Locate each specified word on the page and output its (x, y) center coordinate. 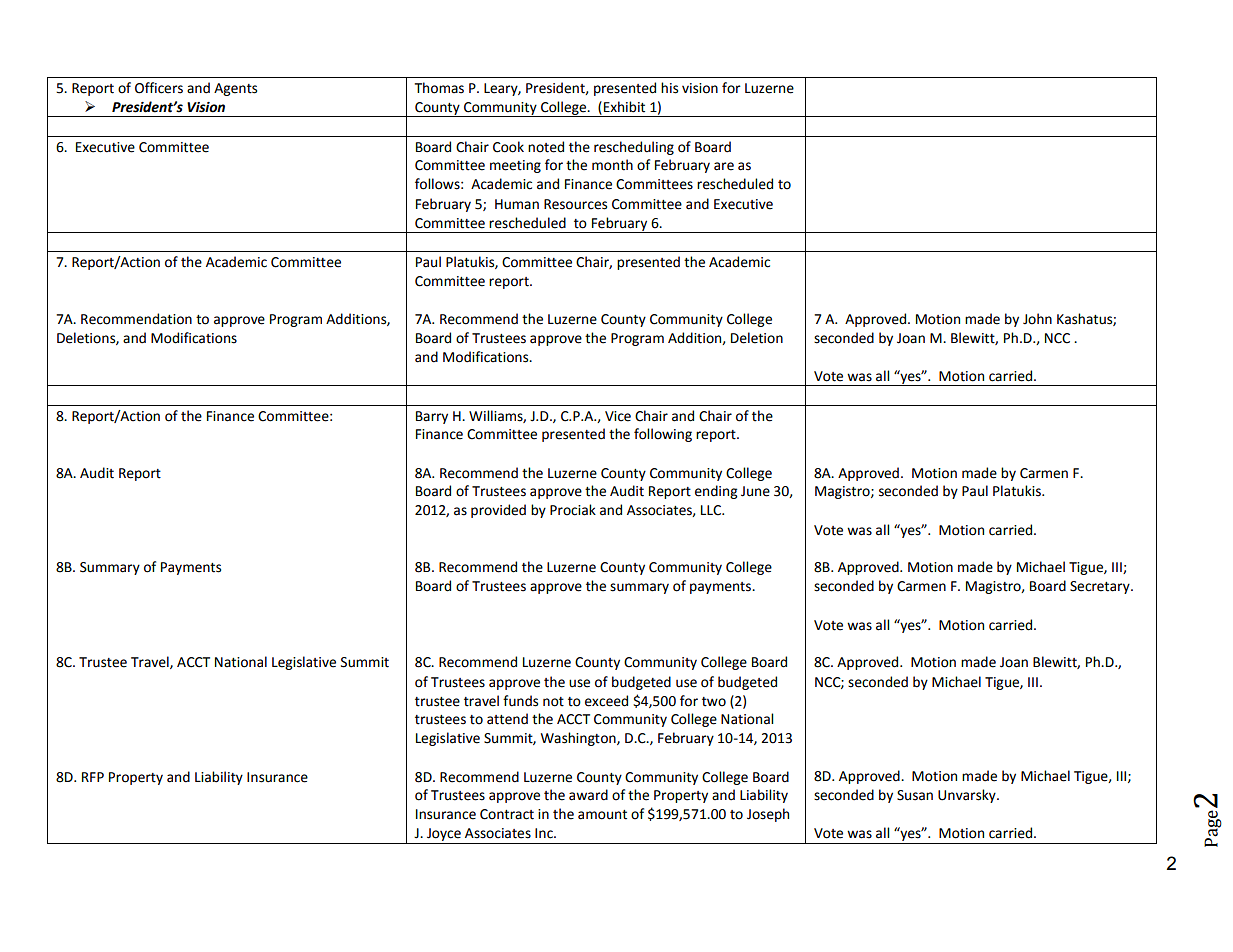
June (755, 491)
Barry (432, 417)
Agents (235, 89)
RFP (93, 777)
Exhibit (624, 107)
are (724, 166)
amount (602, 815)
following (663, 435)
